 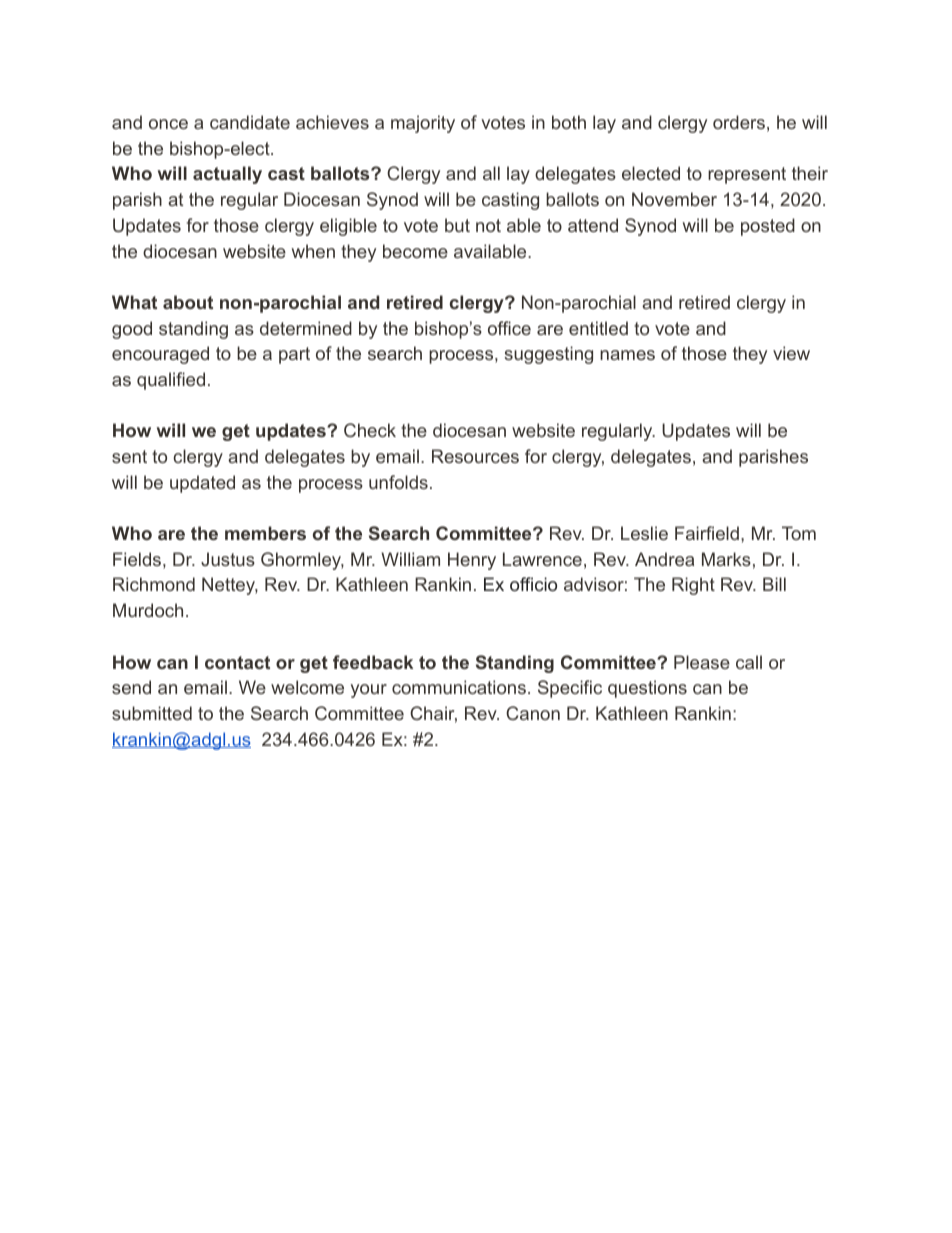 I want to click on submitted, so click(x=152, y=713).
